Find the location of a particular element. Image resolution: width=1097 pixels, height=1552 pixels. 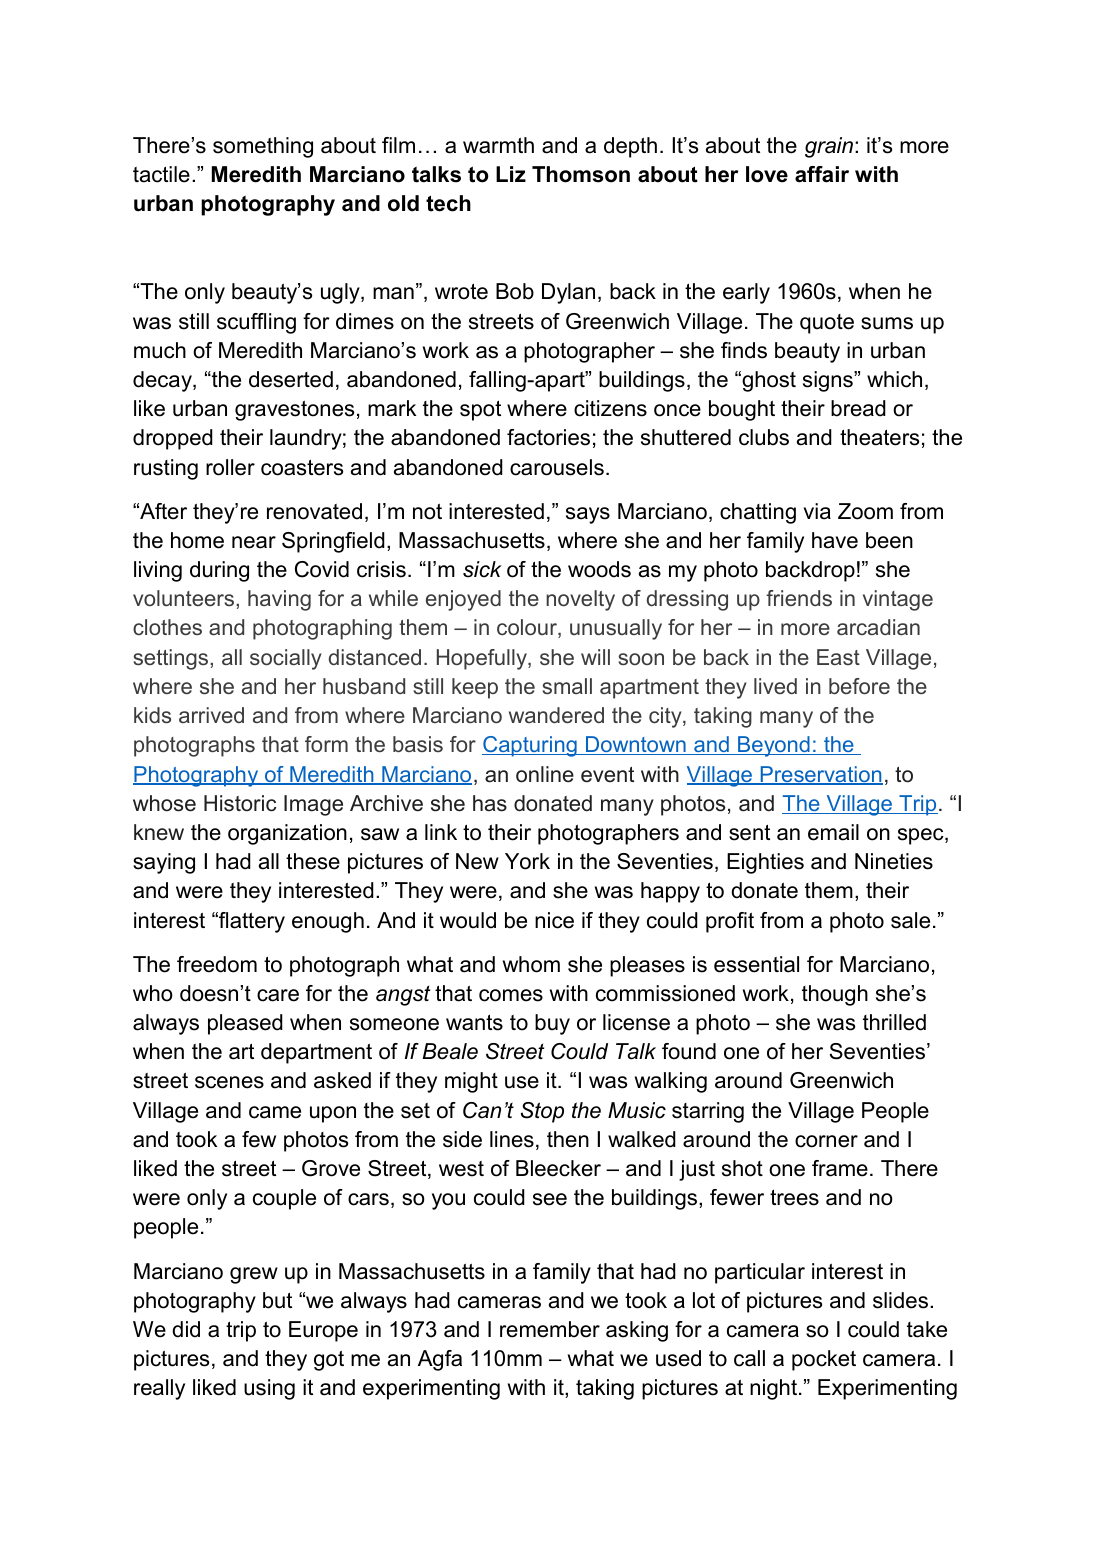

Preservation is located at coordinates (820, 775).
